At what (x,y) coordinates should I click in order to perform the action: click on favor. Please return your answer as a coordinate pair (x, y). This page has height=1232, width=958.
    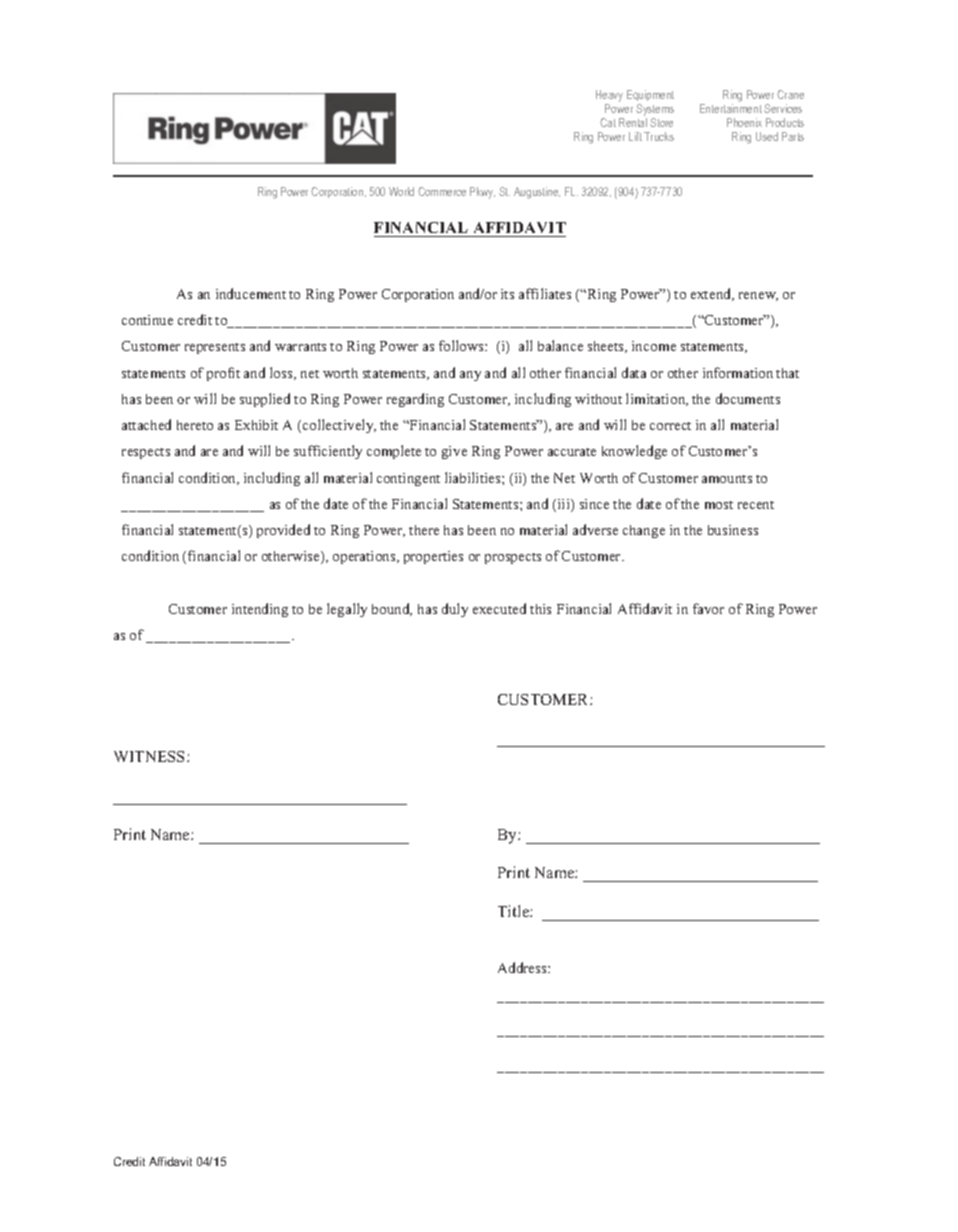
    Looking at the image, I should click on (708, 608).
